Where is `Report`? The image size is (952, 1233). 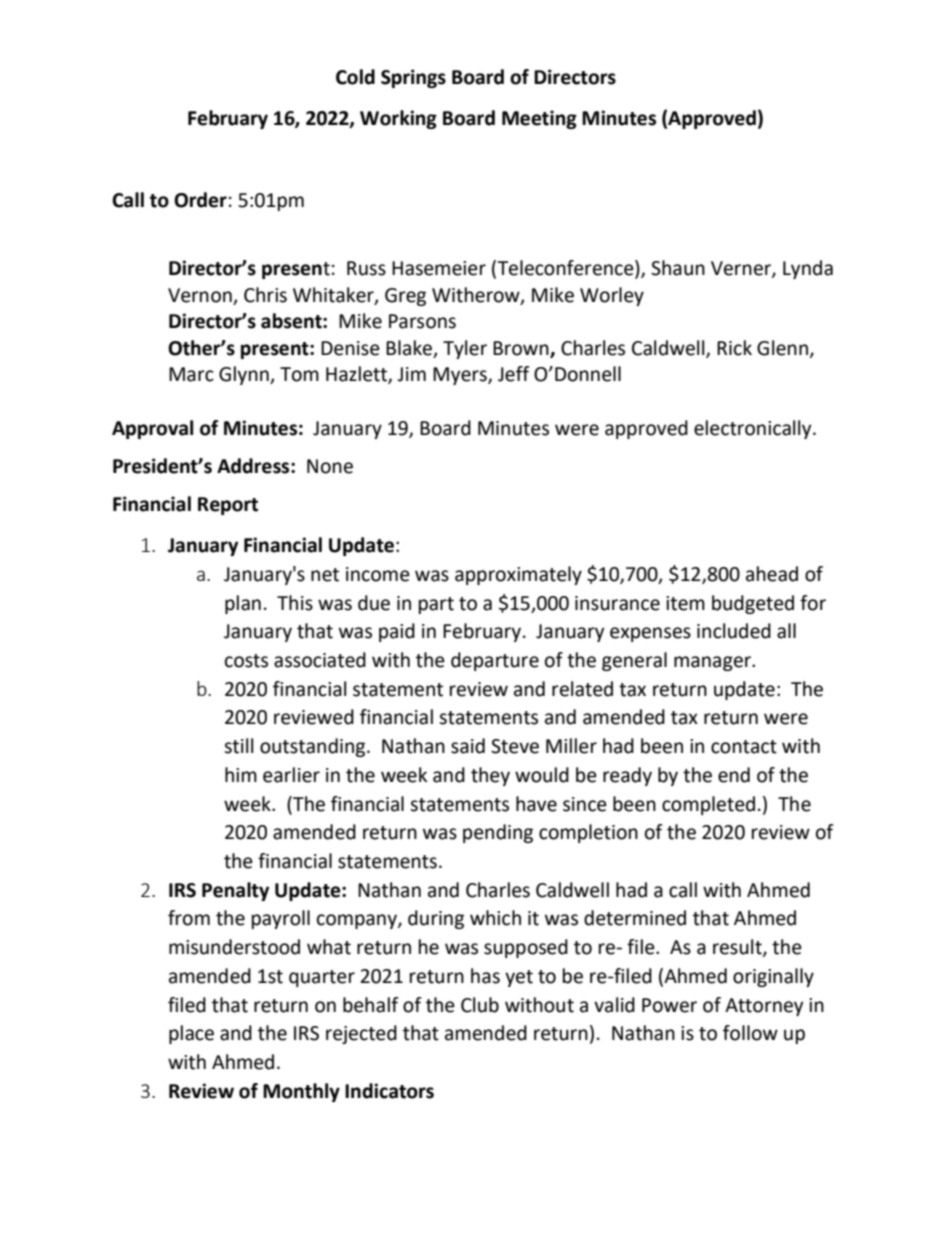
Report is located at coordinates (228, 506).
